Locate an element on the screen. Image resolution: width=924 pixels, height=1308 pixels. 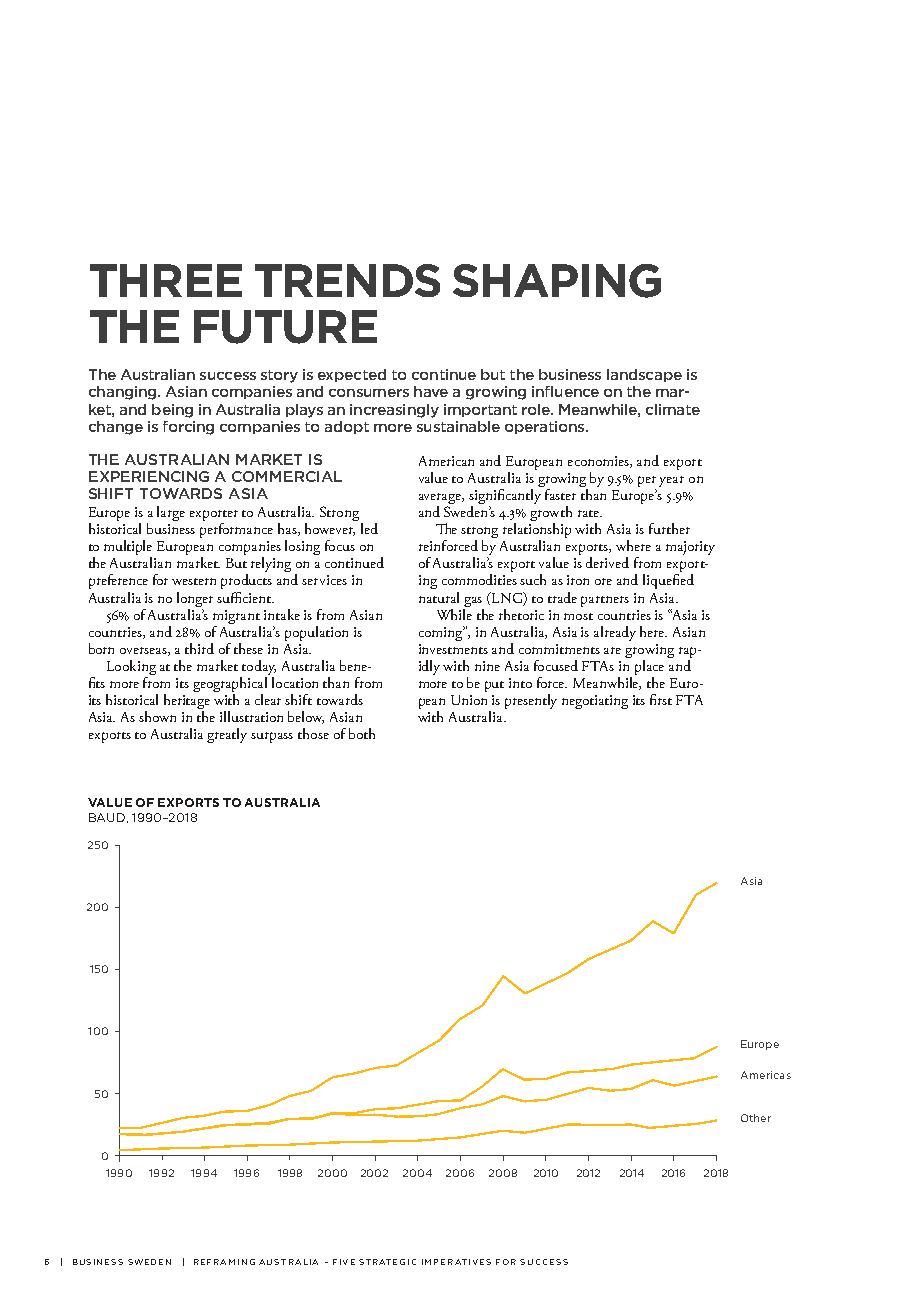
put is located at coordinates (494, 686).
